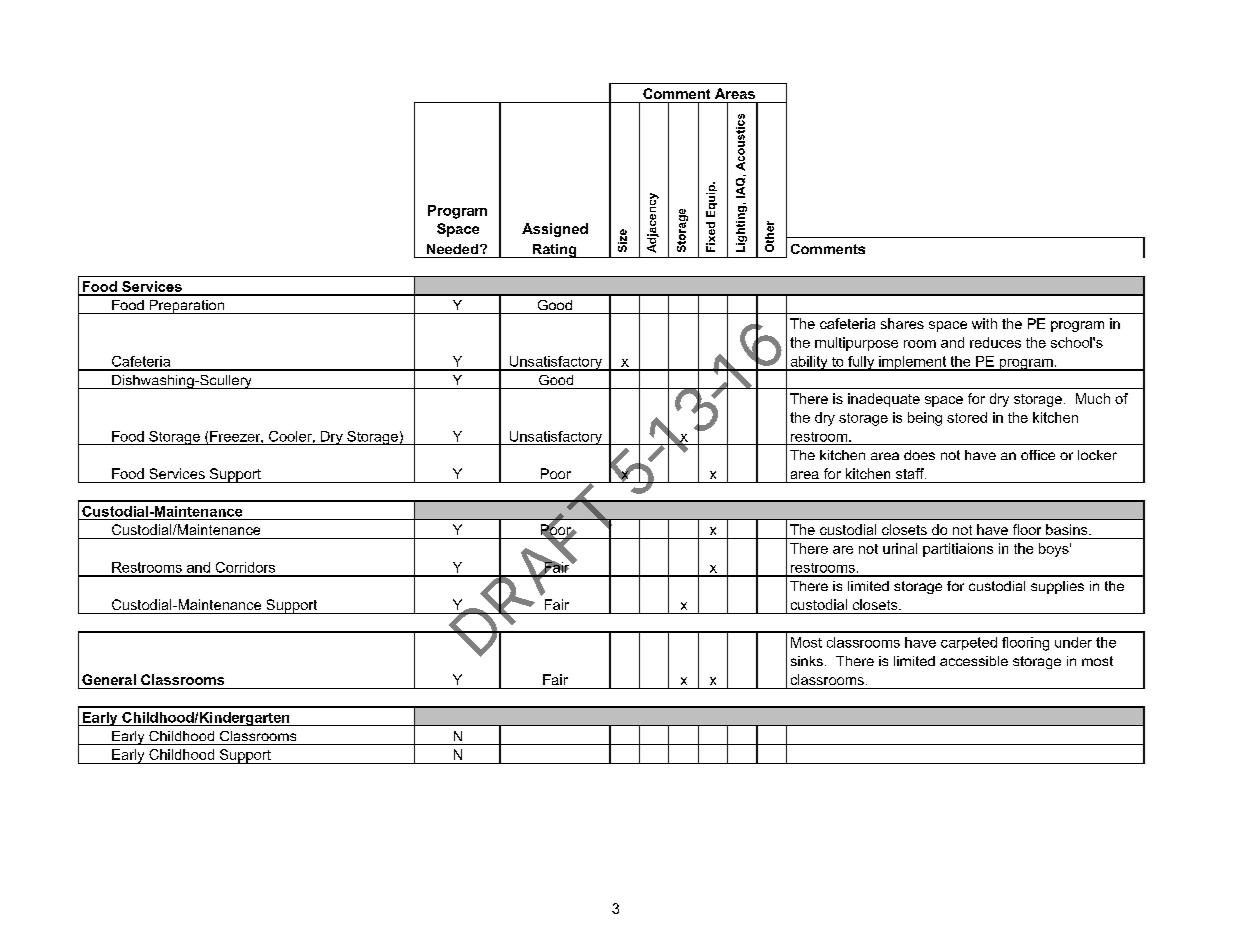  What do you see at coordinates (186, 307) in the screenshot?
I see `Preparation` at bounding box center [186, 307].
